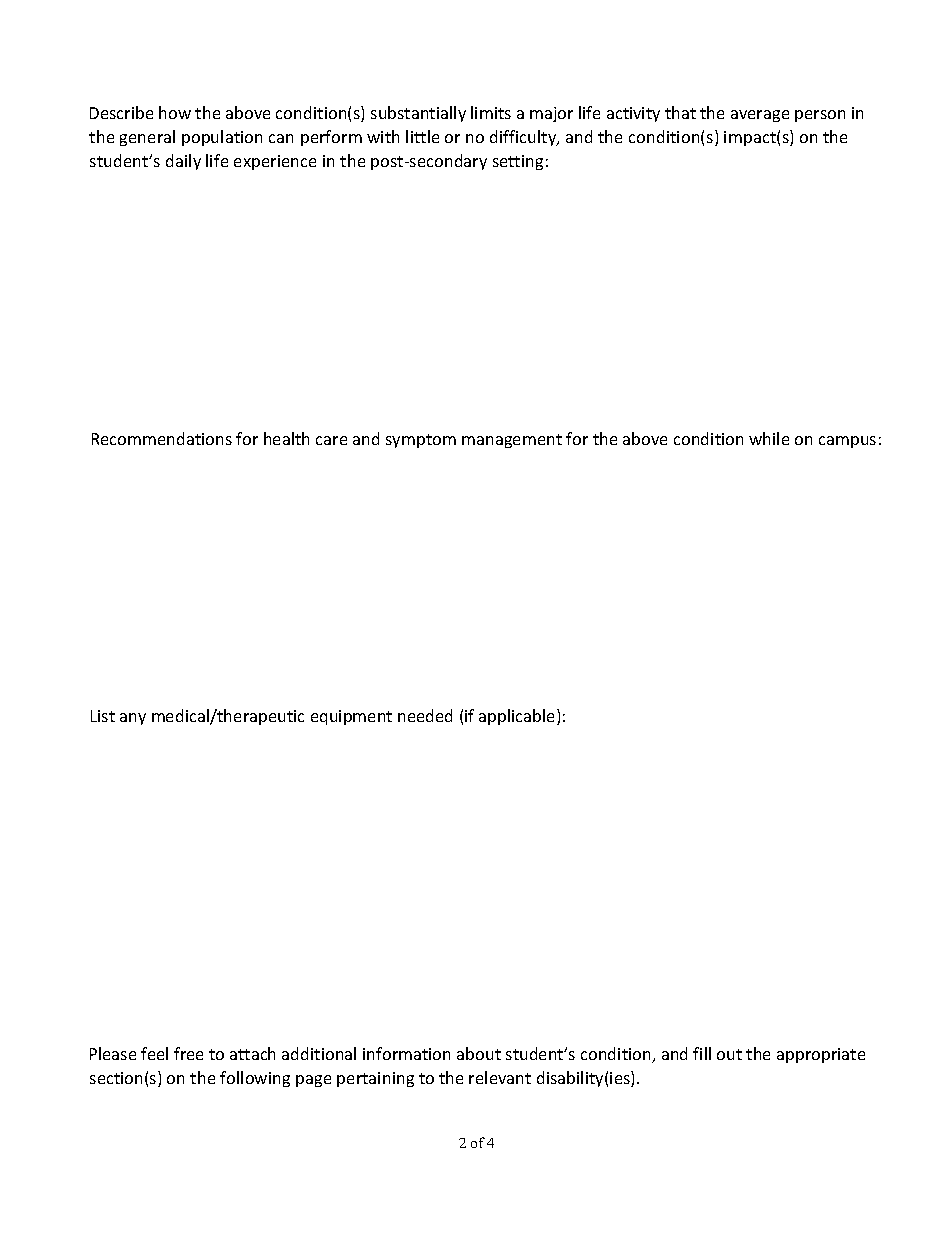  Describe the element at coordinates (222, 138) in the screenshot. I see `population` at that location.
